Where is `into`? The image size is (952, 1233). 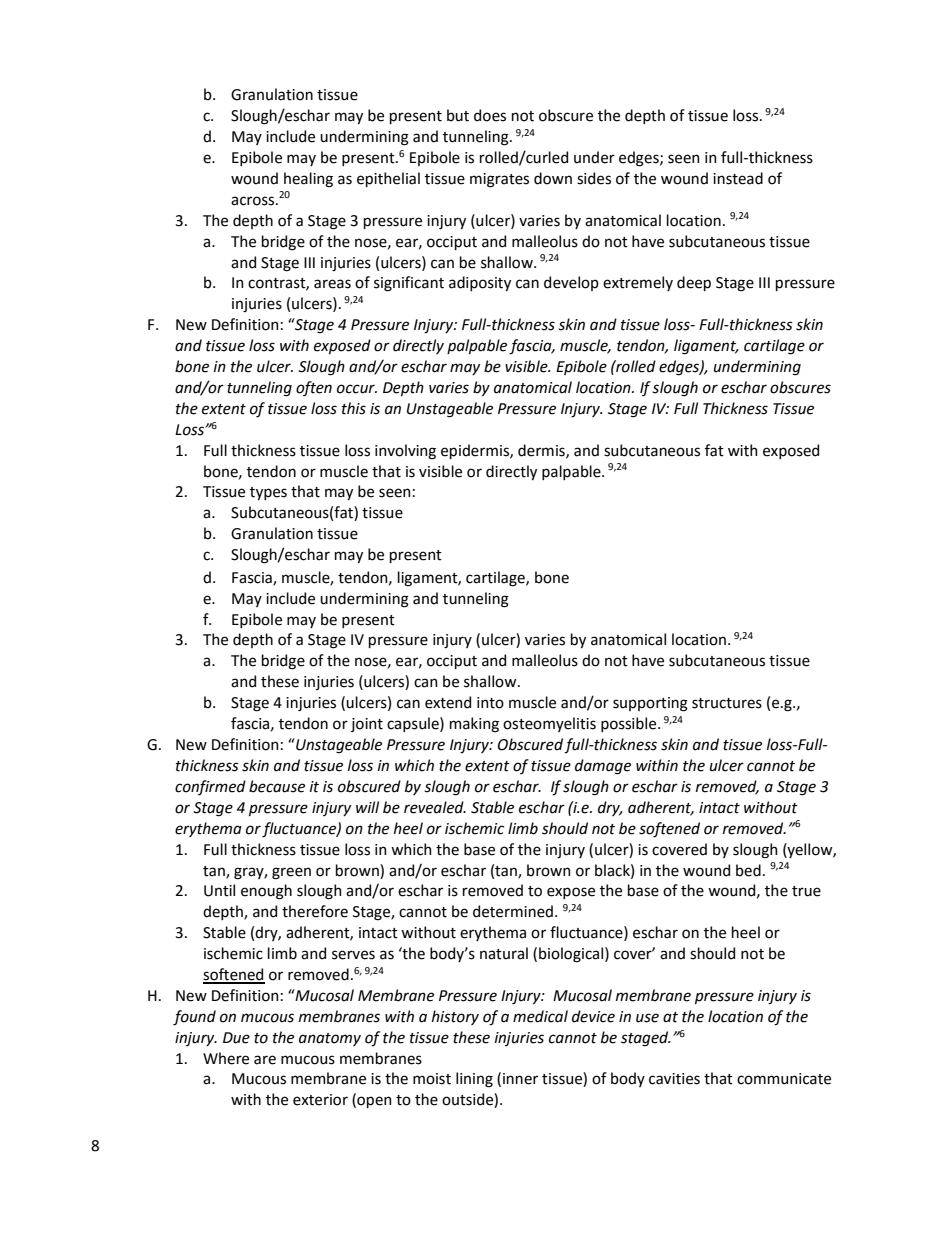 into is located at coordinates (490, 703).
